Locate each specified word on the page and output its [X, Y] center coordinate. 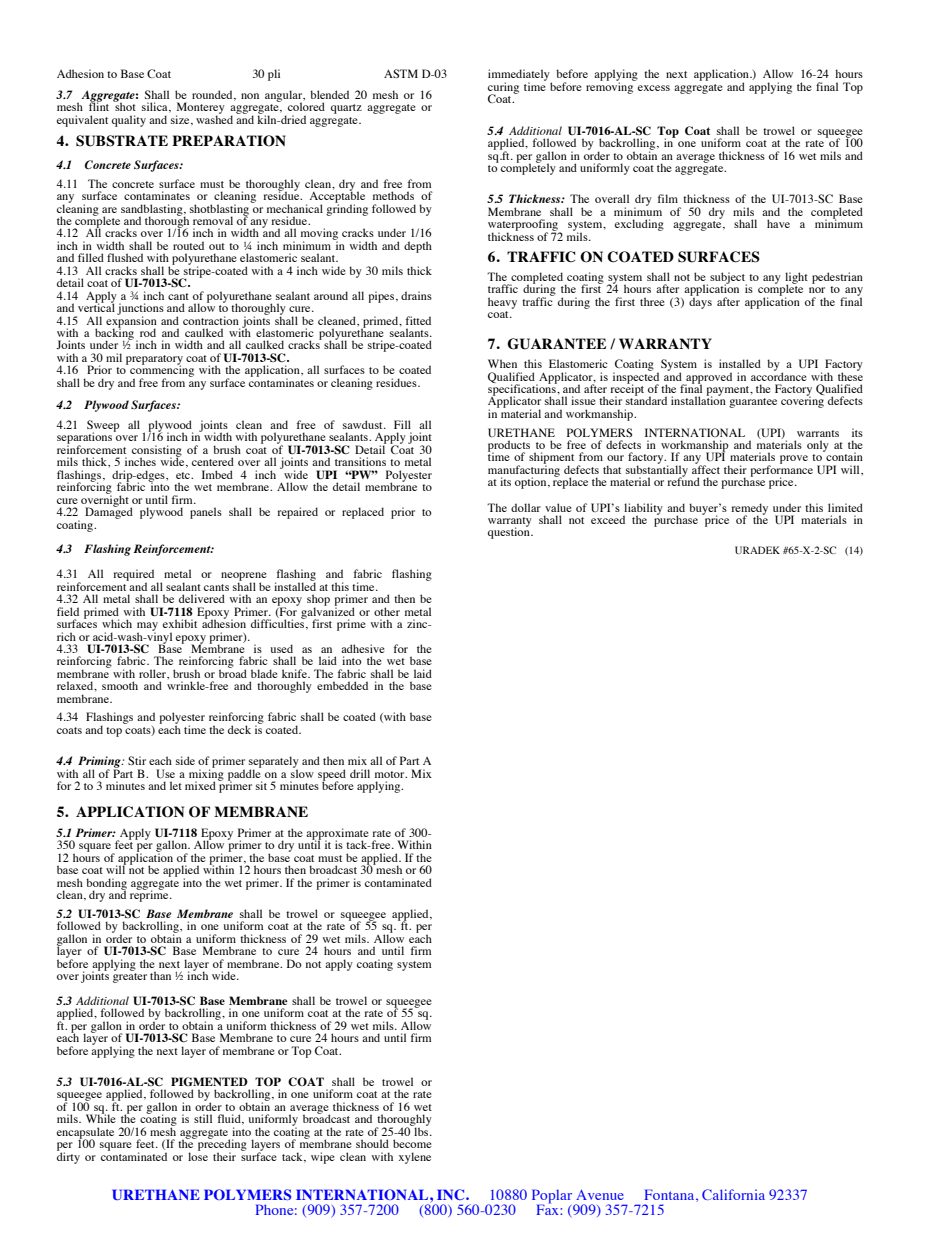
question [510, 532]
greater [130, 976]
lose [198, 1155]
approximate [337, 835]
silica [156, 107]
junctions [140, 310]
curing [503, 89]
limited [845, 507]
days [700, 302]
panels [206, 513]
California [733, 1194]
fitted [418, 320]
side [185, 760]
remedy [749, 510]
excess [653, 88]
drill [360, 773]
